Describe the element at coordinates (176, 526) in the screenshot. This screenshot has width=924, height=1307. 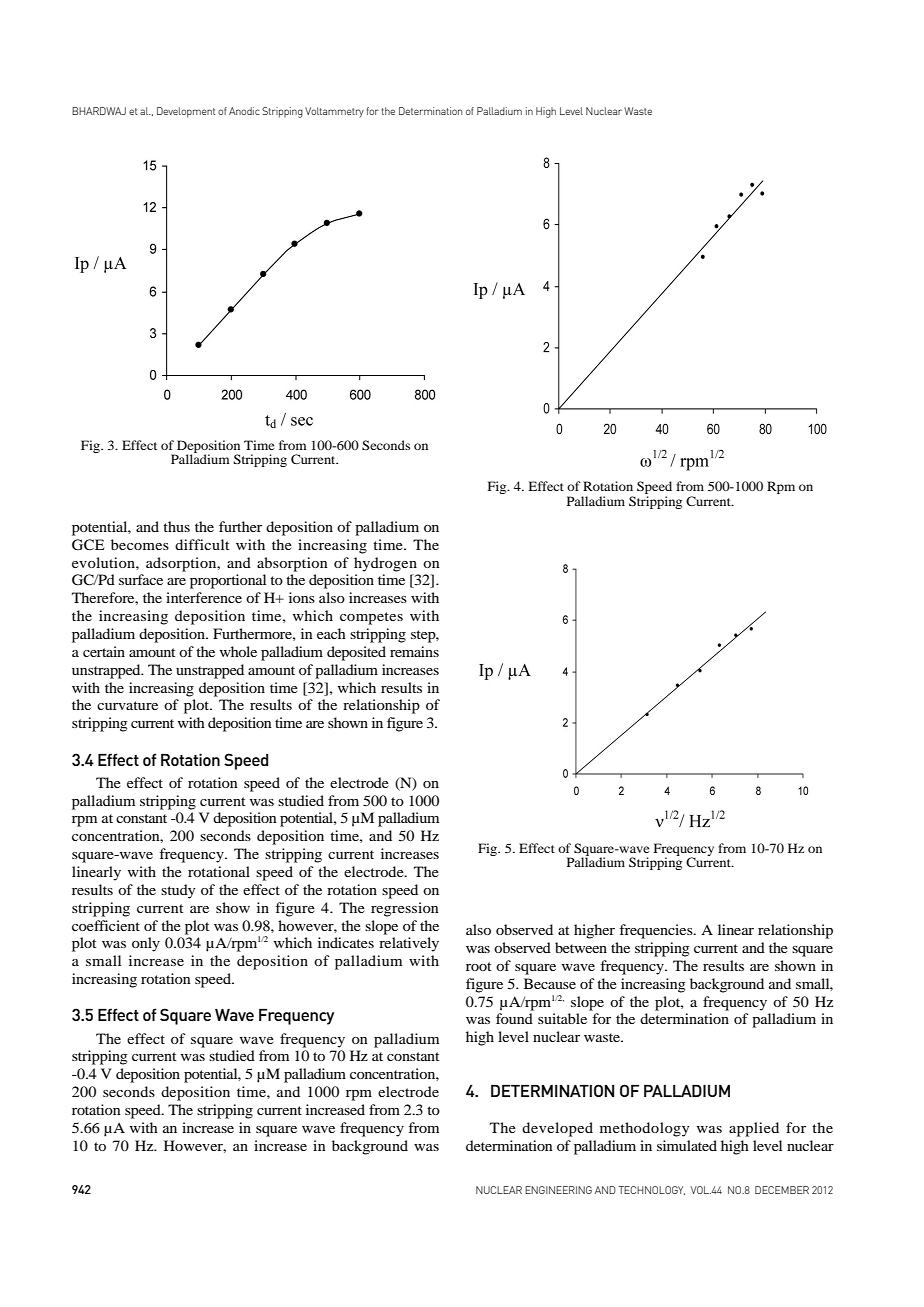
I see `thus` at that location.
